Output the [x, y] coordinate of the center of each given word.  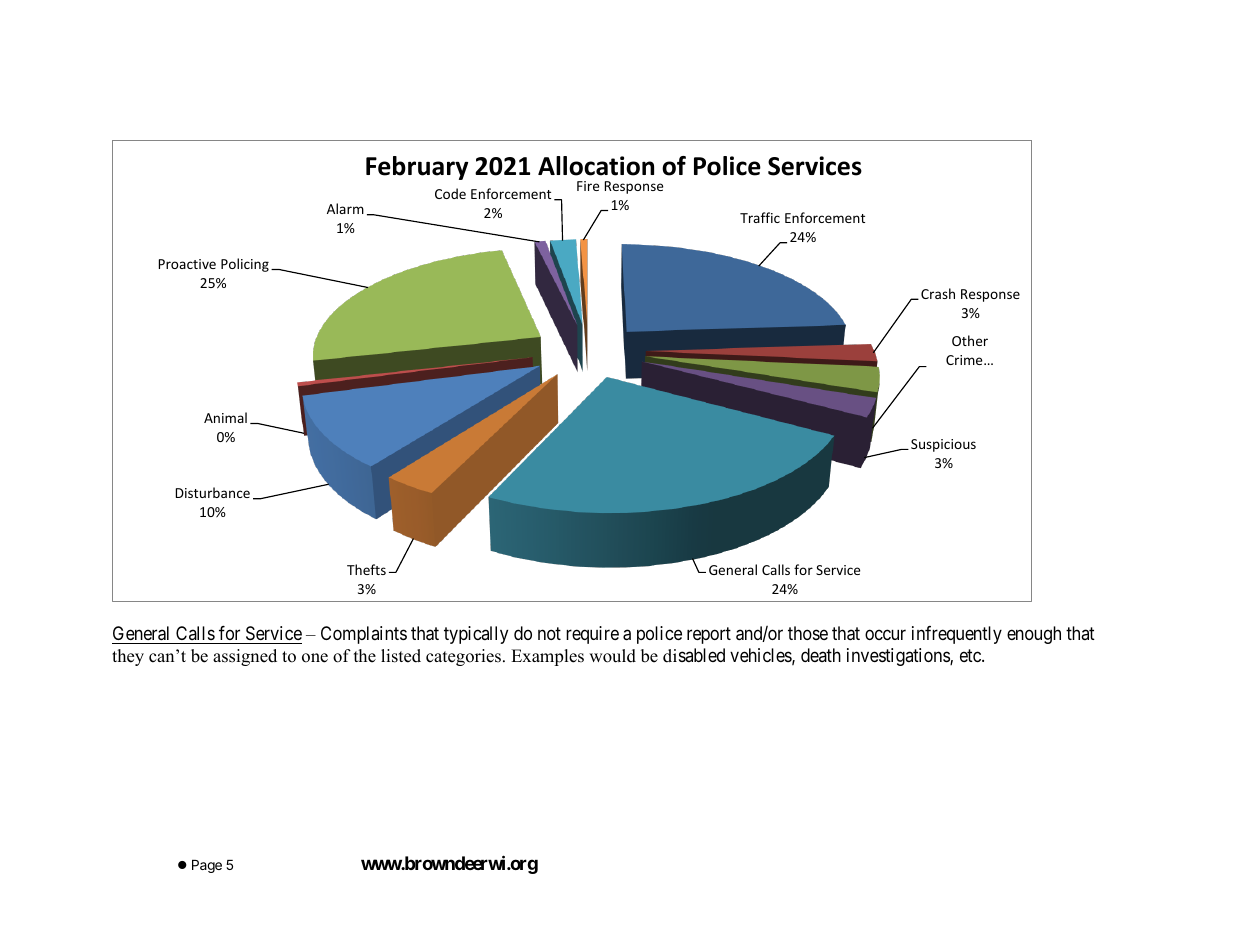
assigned [245, 657]
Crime [965, 360]
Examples [547, 657]
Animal [225, 417]
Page [207, 866]
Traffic [760, 217]
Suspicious [943, 445]
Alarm [345, 208]
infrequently [957, 635]
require [592, 635]
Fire [588, 186]
